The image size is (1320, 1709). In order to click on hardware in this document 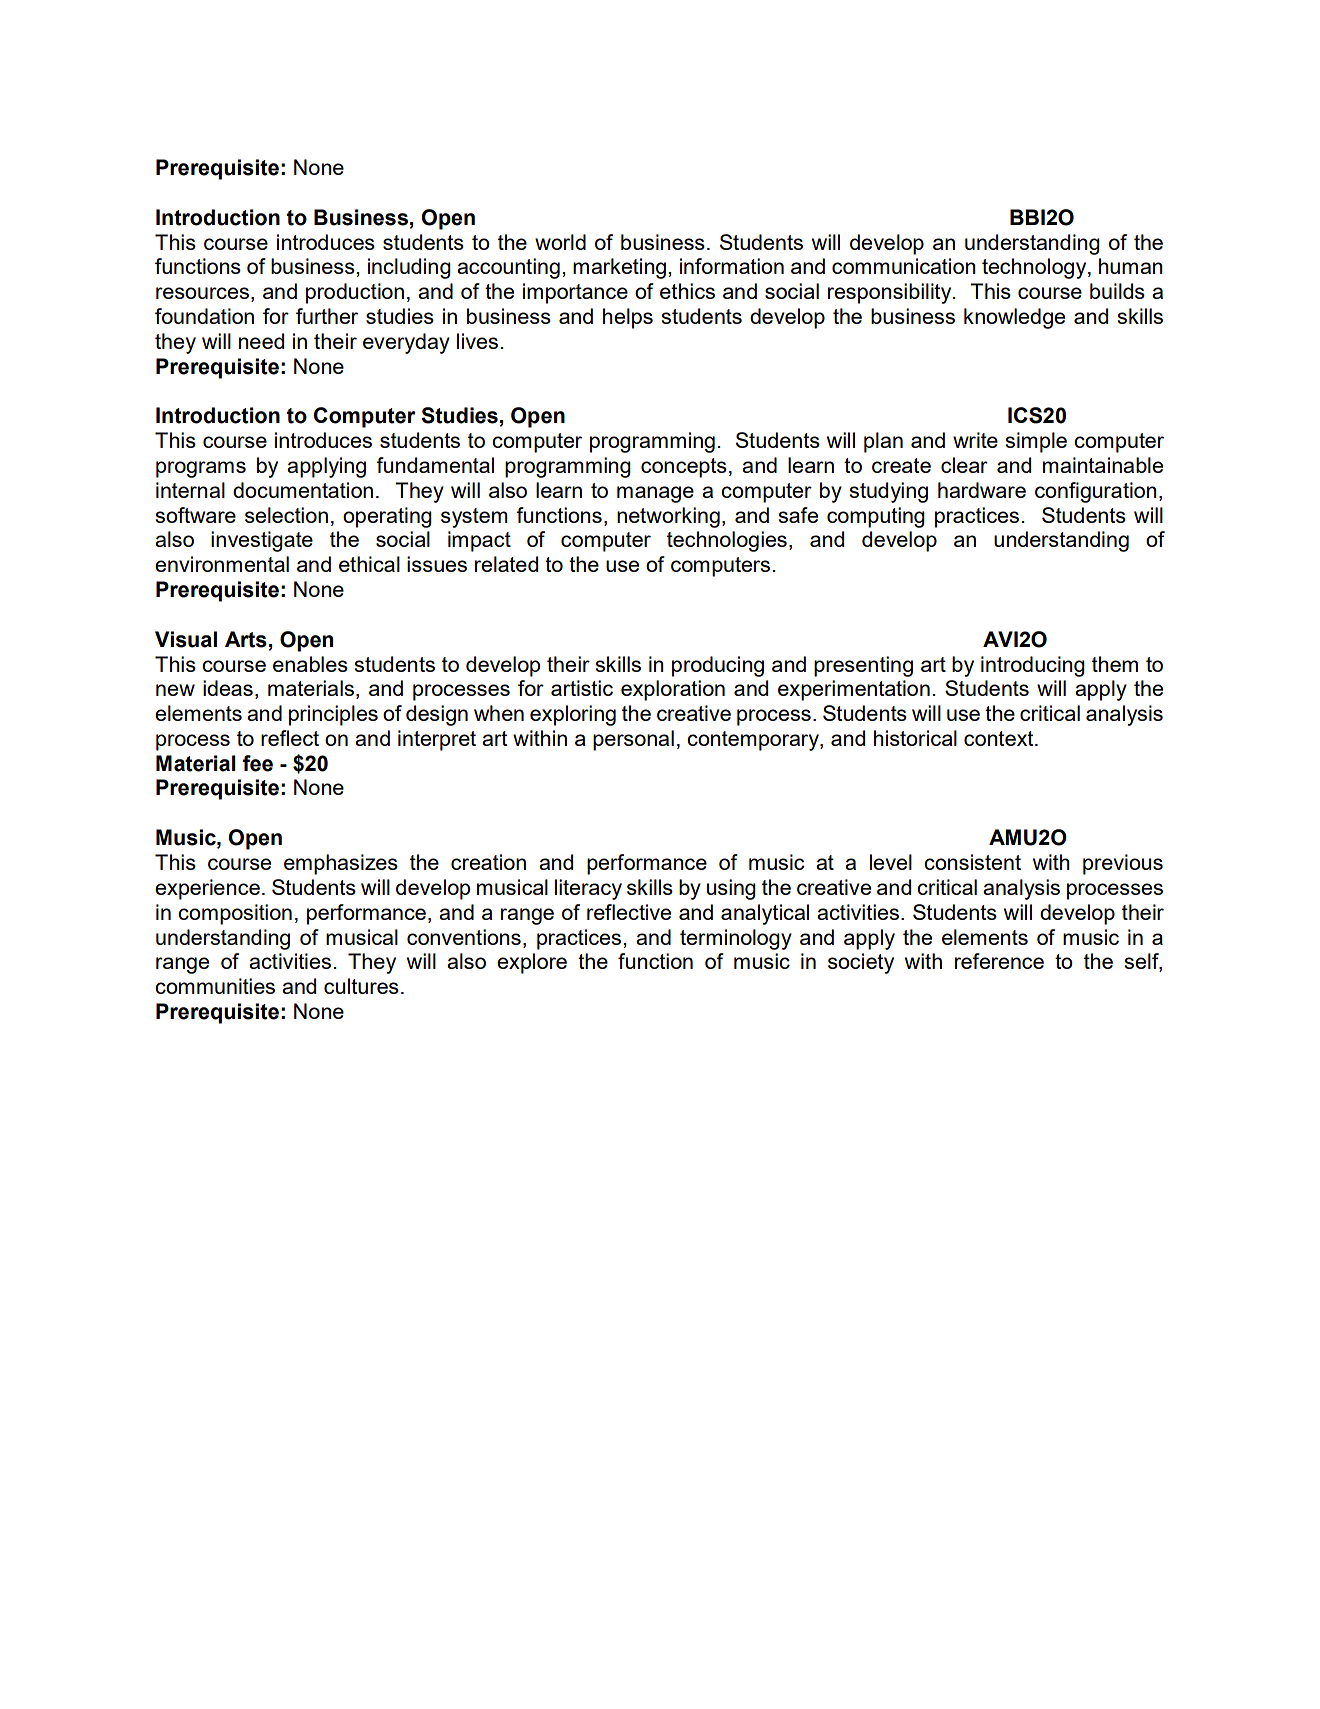, I will do `click(982, 490)`.
